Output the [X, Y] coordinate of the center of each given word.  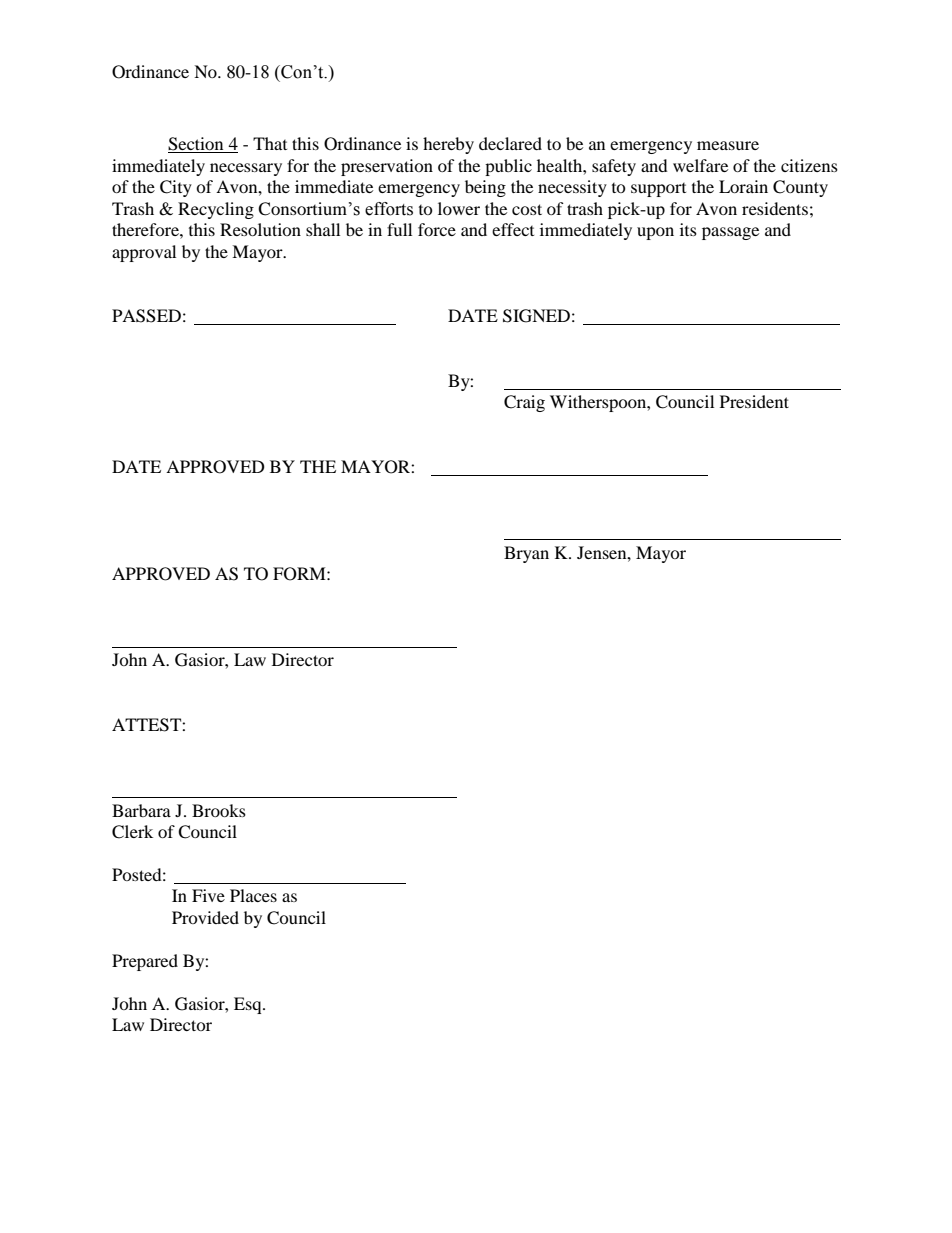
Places [253, 895]
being [485, 188]
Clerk [132, 832]
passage [730, 233]
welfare [700, 165]
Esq [249, 1005]
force [437, 229]
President [754, 401]
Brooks [219, 810]
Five [208, 895]
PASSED [146, 316]
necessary [246, 169]
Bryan [526, 554]
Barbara [141, 810]
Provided [205, 917]
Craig [524, 403]
